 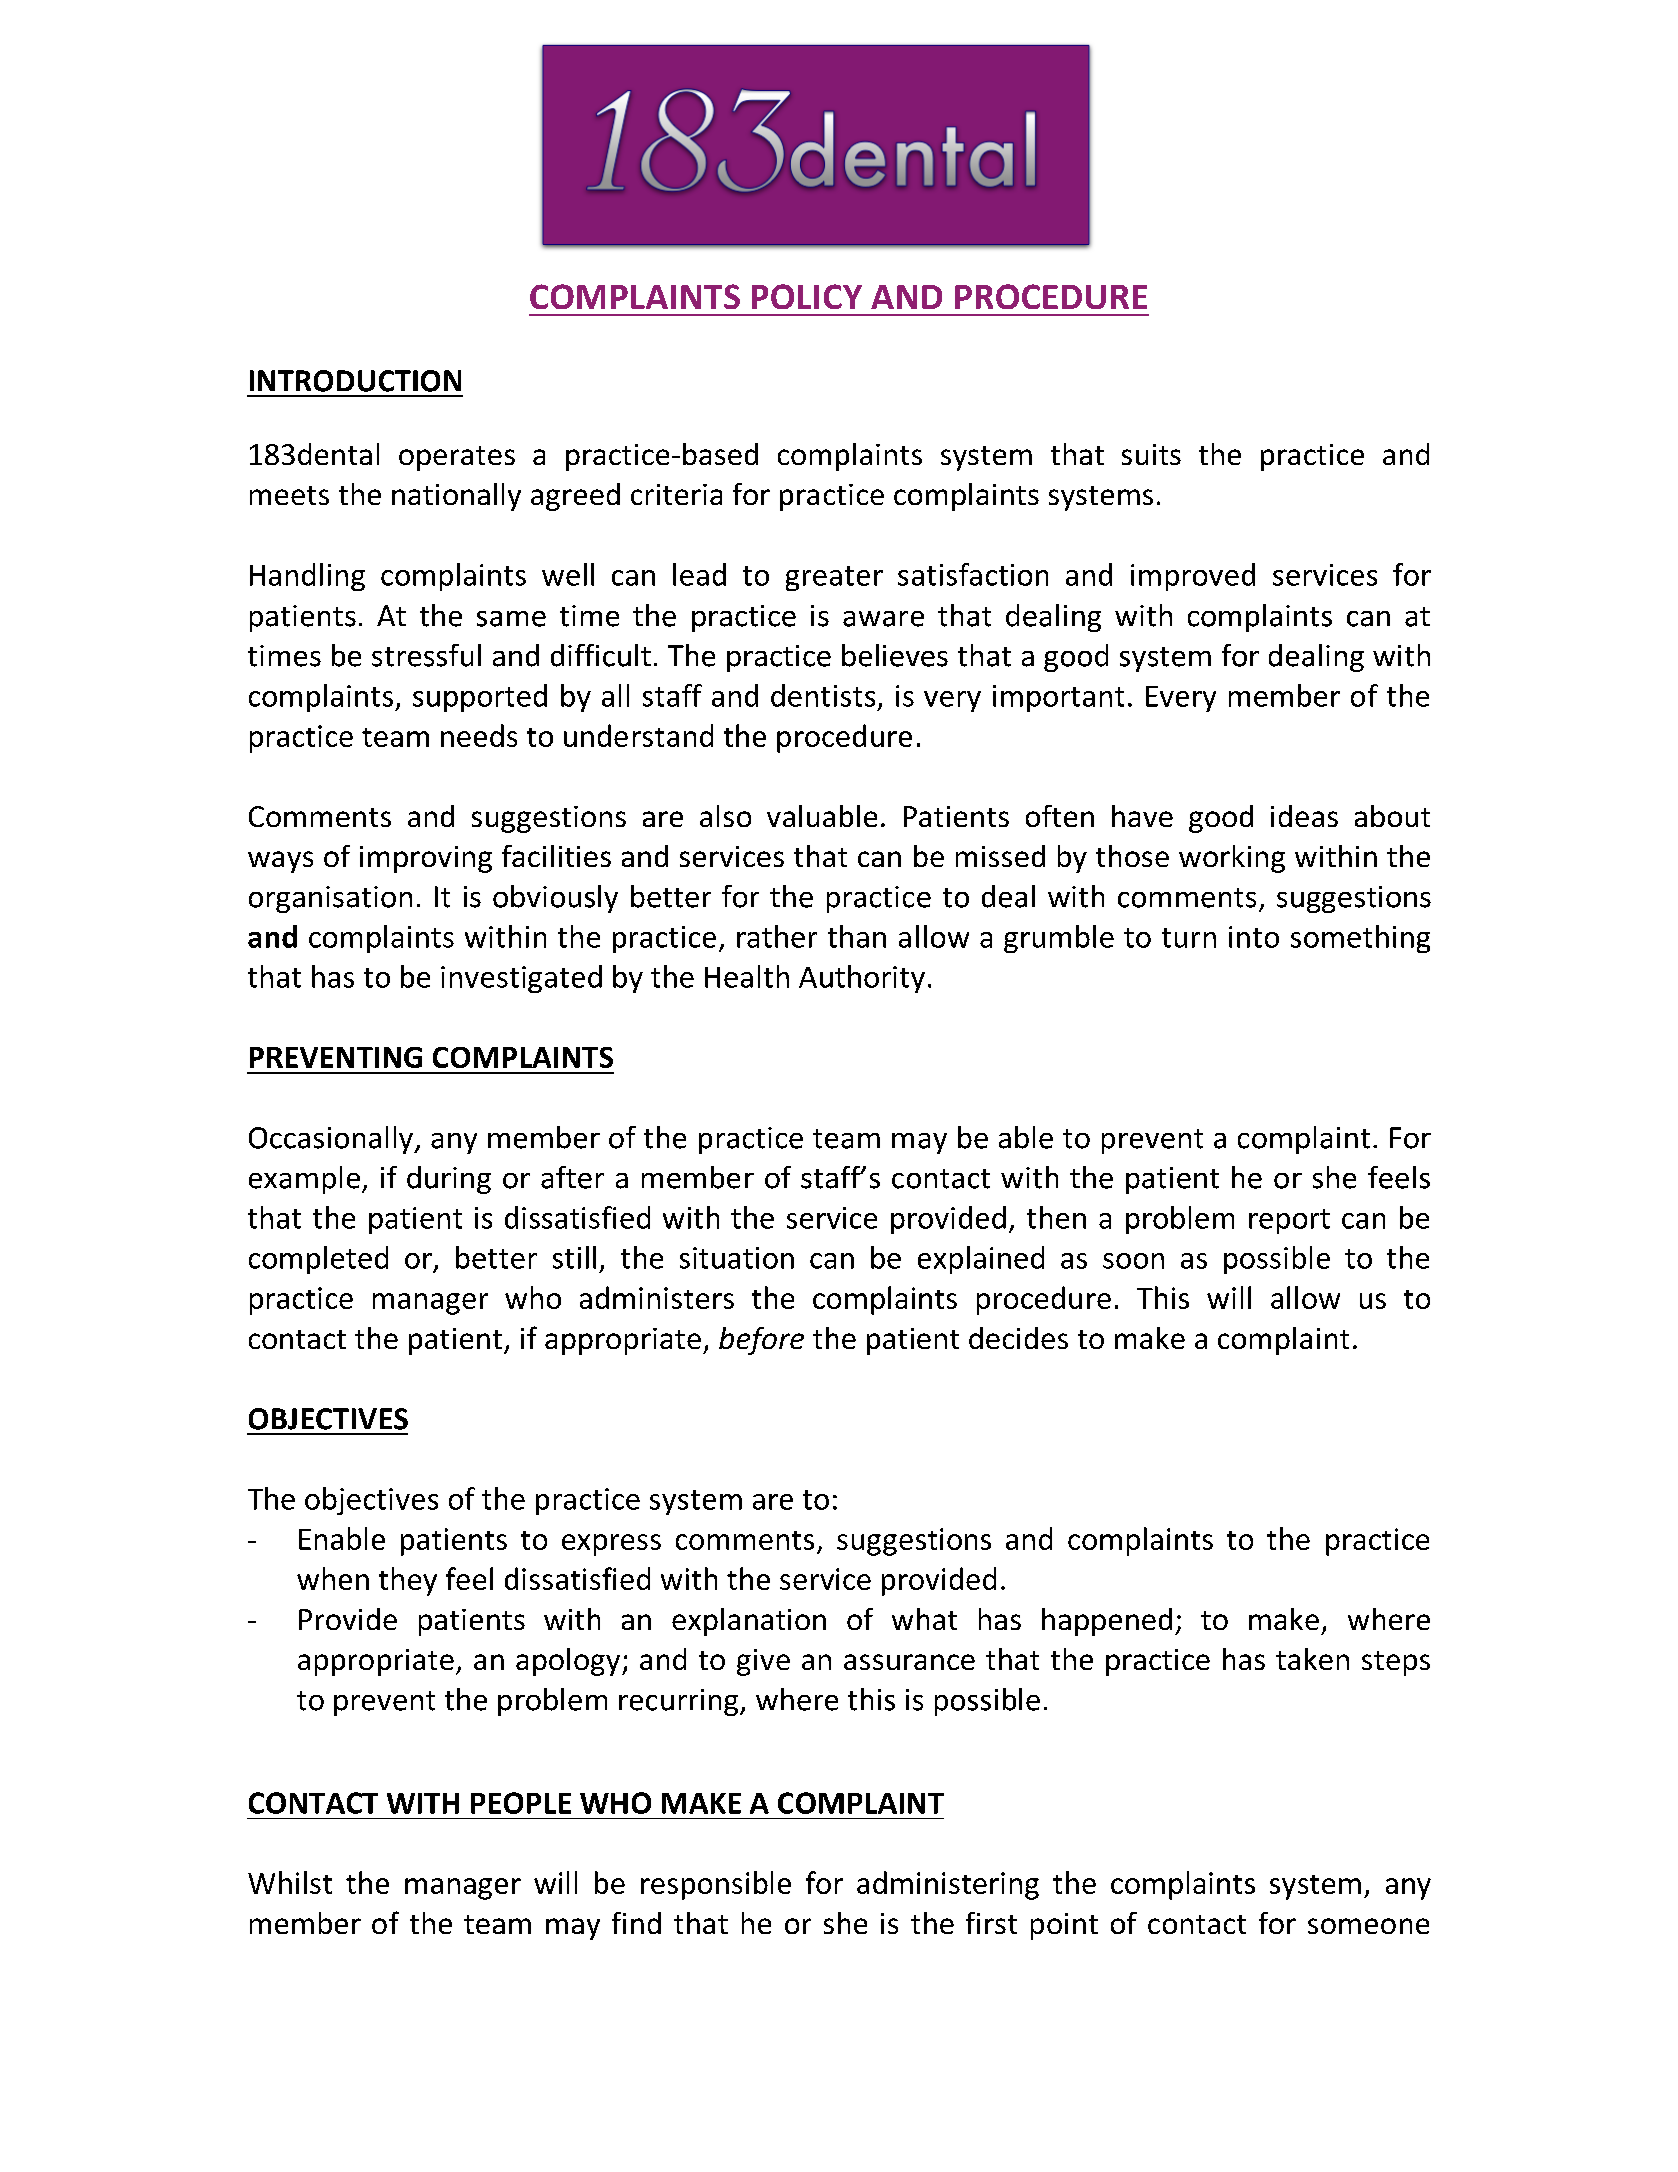 What do you see at coordinates (1151, 454) in the screenshot?
I see `suits` at bounding box center [1151, 454].
